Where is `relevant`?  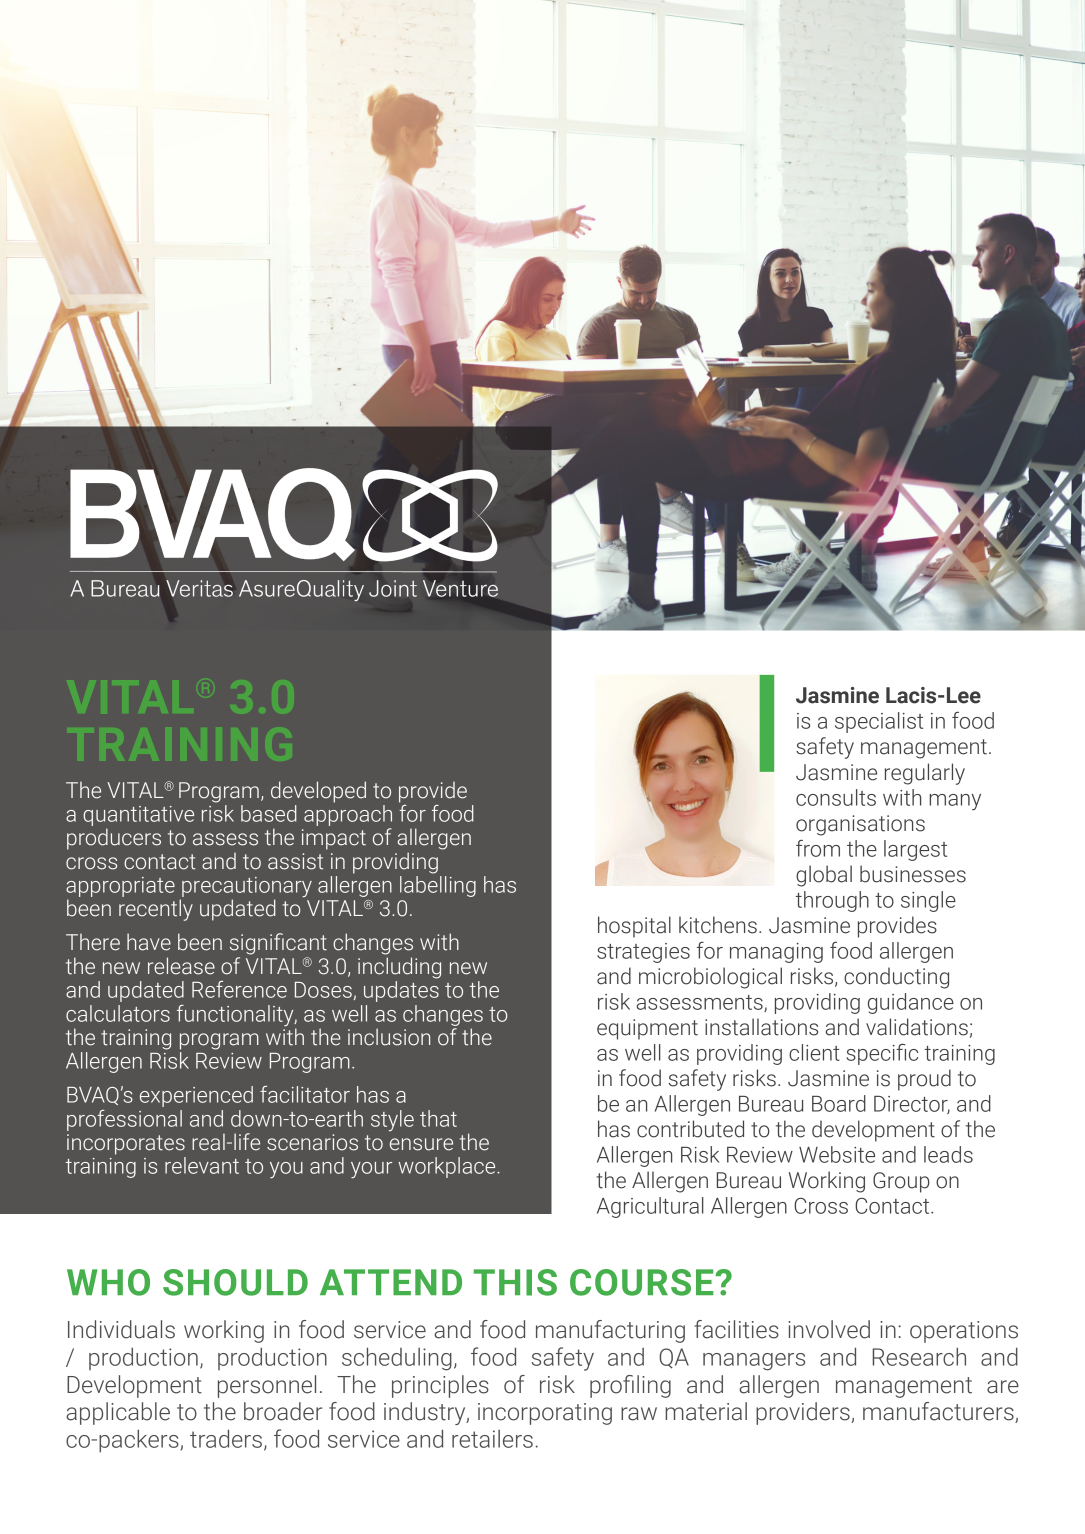
relevant is located at coordinates (202, 1165).
